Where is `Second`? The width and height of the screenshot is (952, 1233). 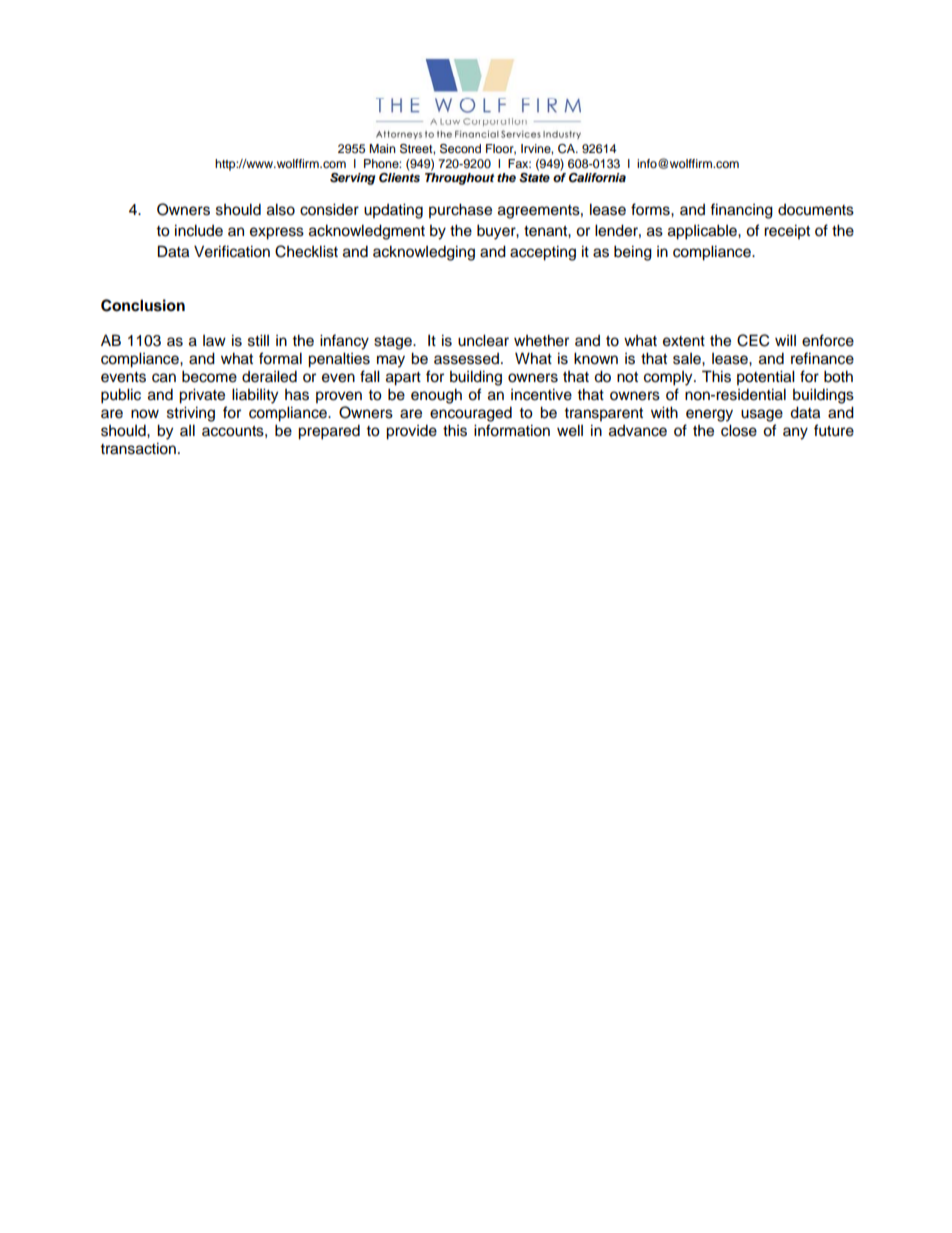 Second is located at coordinates (460, 149).
